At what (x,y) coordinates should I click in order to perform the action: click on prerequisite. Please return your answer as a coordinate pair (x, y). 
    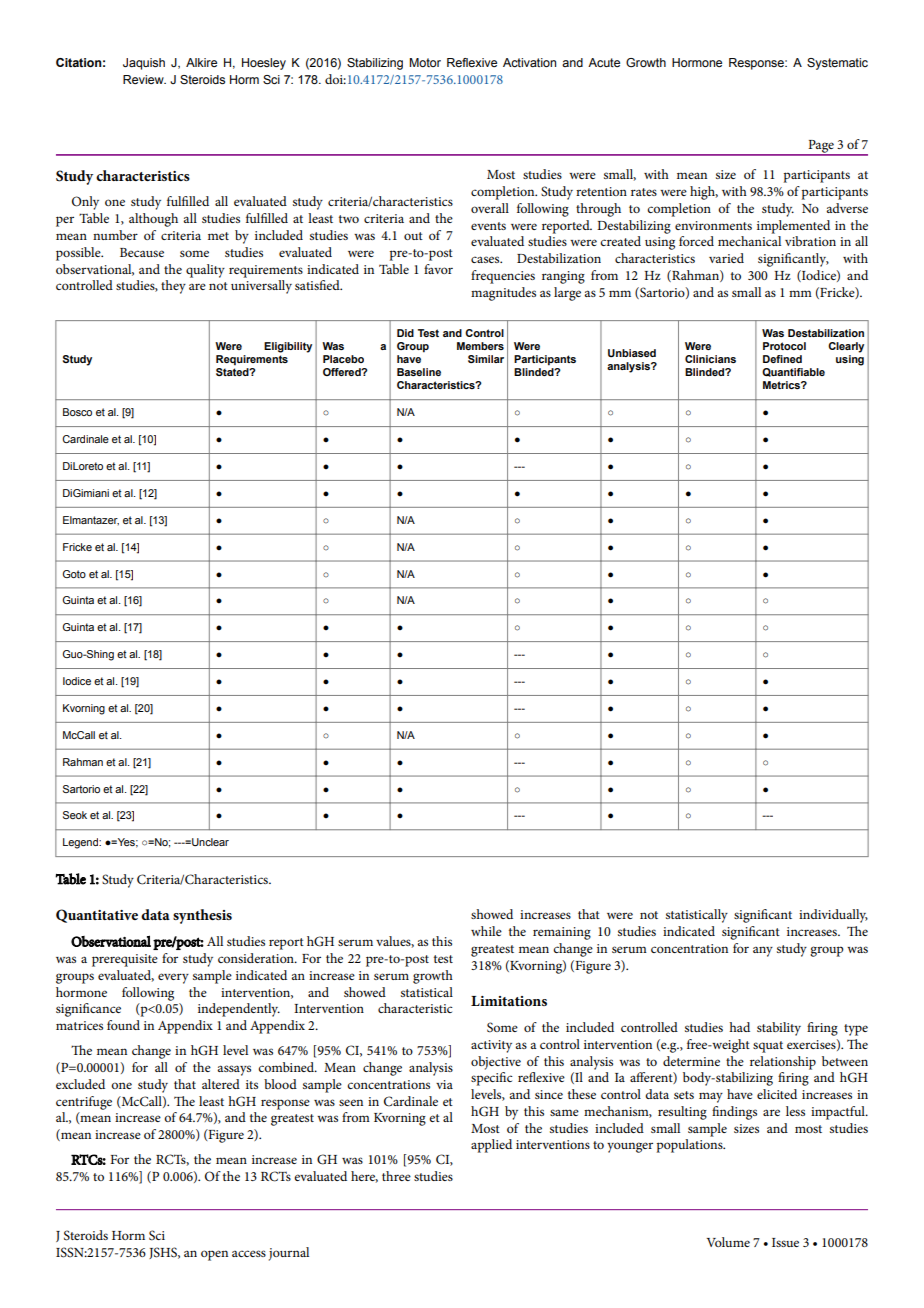
    Looking at the image, I should click on (125, 960).
